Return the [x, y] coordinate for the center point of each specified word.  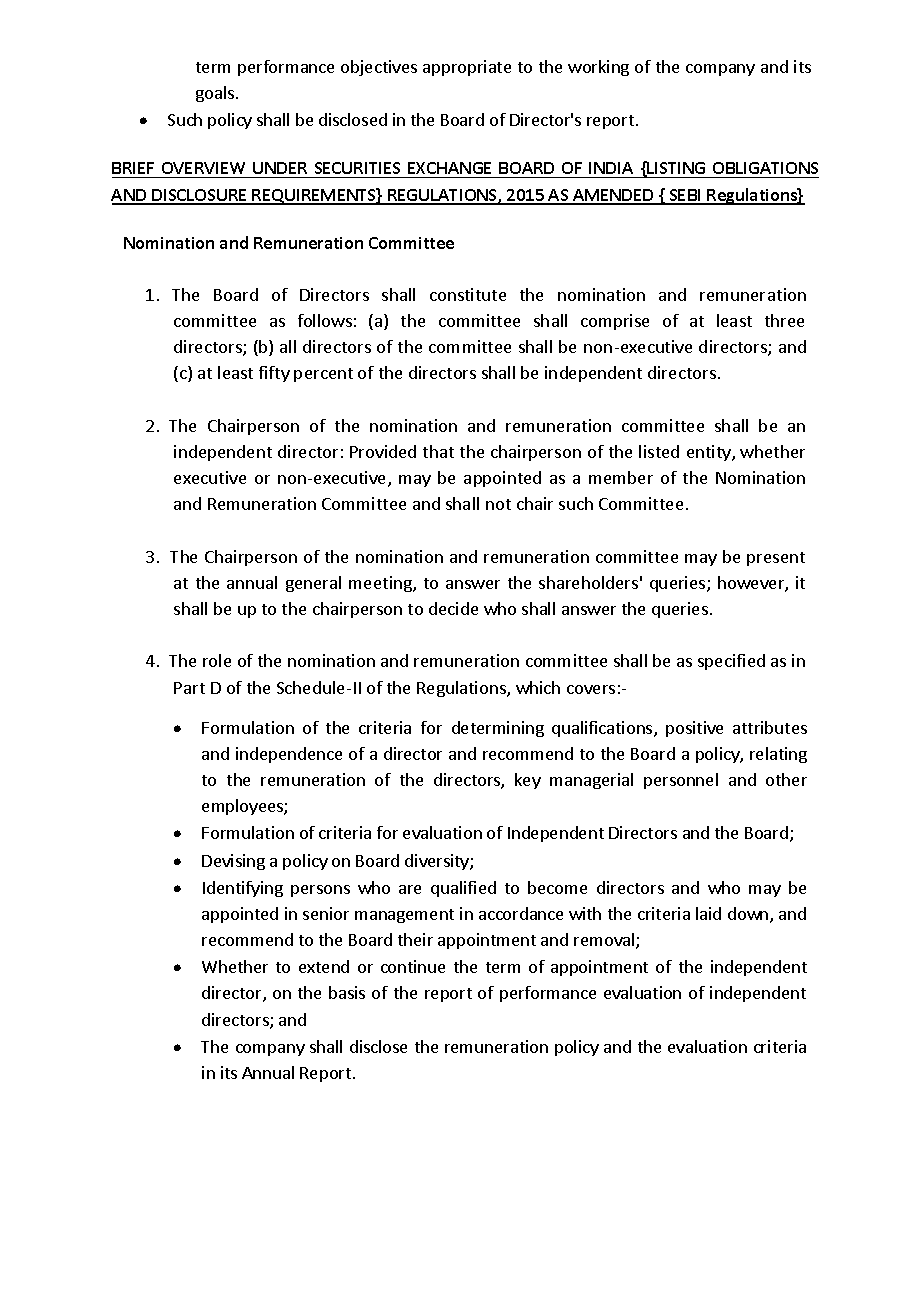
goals [215, 94]
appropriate [467, 68]
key [528, 781]
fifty [274, 374]
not [498, 504]
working [598, 68]
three [784, 320]
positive [694, 729]
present [776, 559]
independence [289, 755]
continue [413, 966]
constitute [468, 294]
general [313, 584]
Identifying [243, 889]
